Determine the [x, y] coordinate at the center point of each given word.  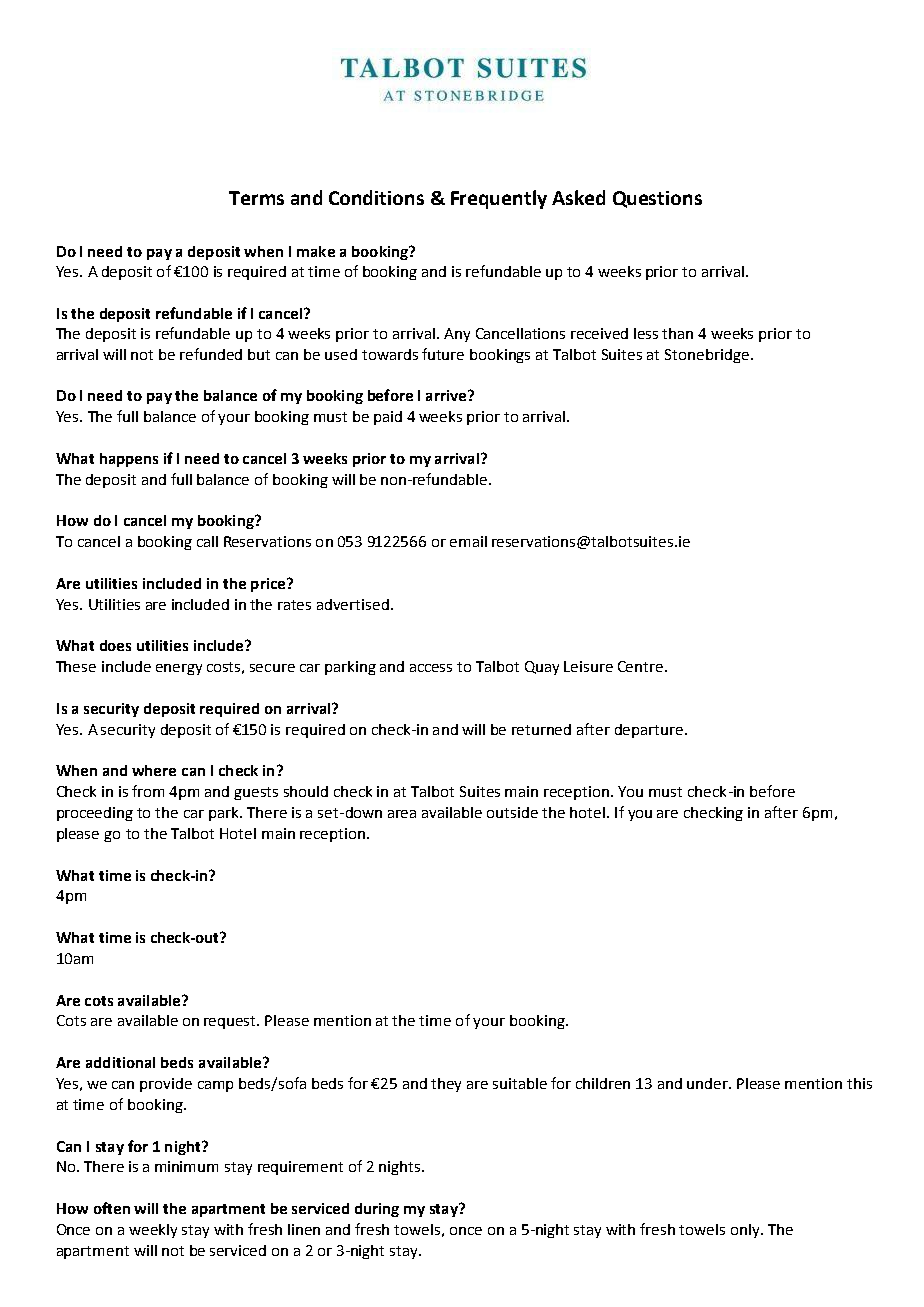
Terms [256, 198]
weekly [153, 1231]
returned [541, 729]
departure [649, 731]
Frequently [499, 199]
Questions [657, 199]
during [377, 1210]
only [746, 1231]
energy [179, 669]
